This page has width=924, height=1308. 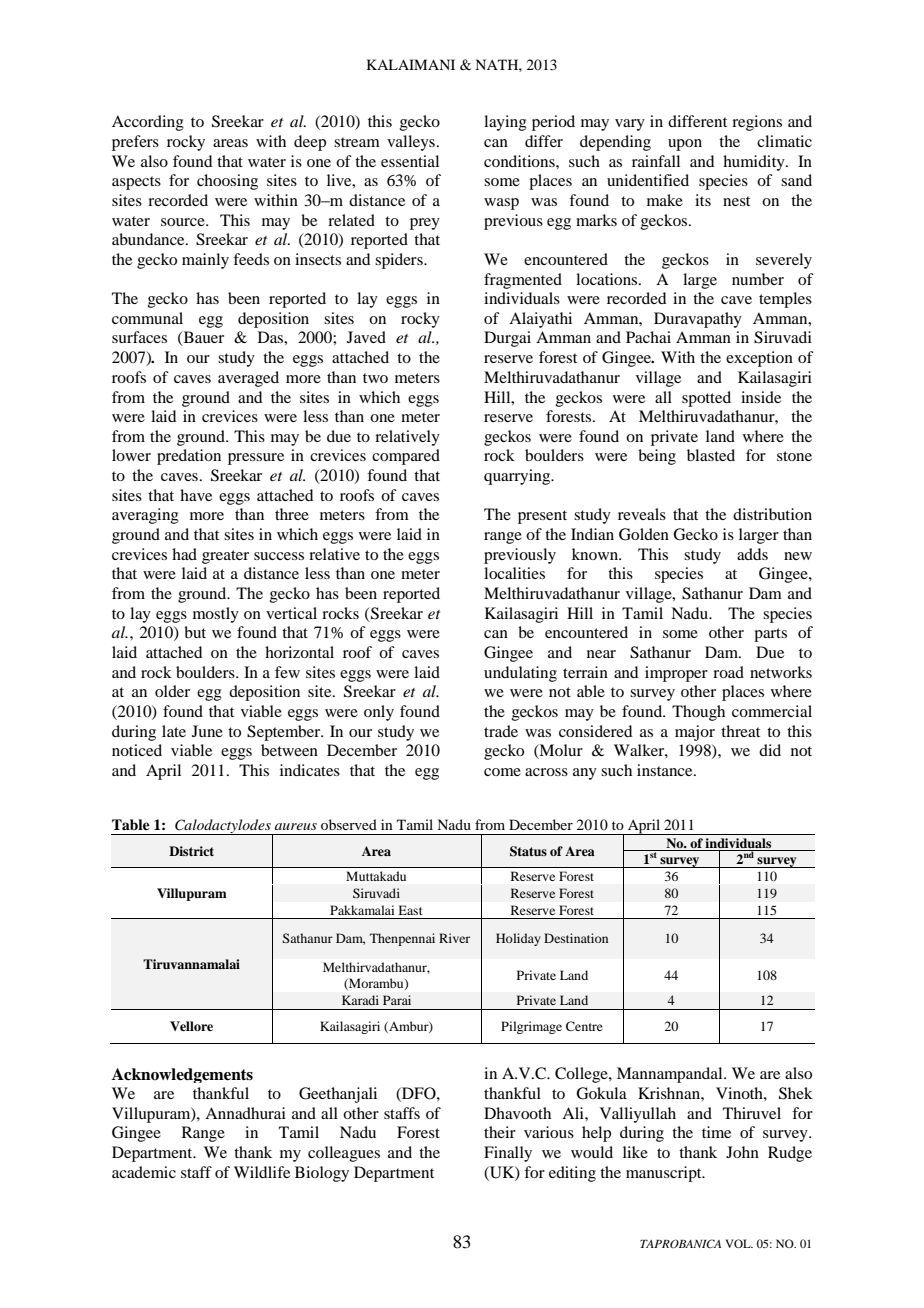 What do you see at coordinates (706, 399) in the page?
I see `spotted` at bounding box center [706, 399].
